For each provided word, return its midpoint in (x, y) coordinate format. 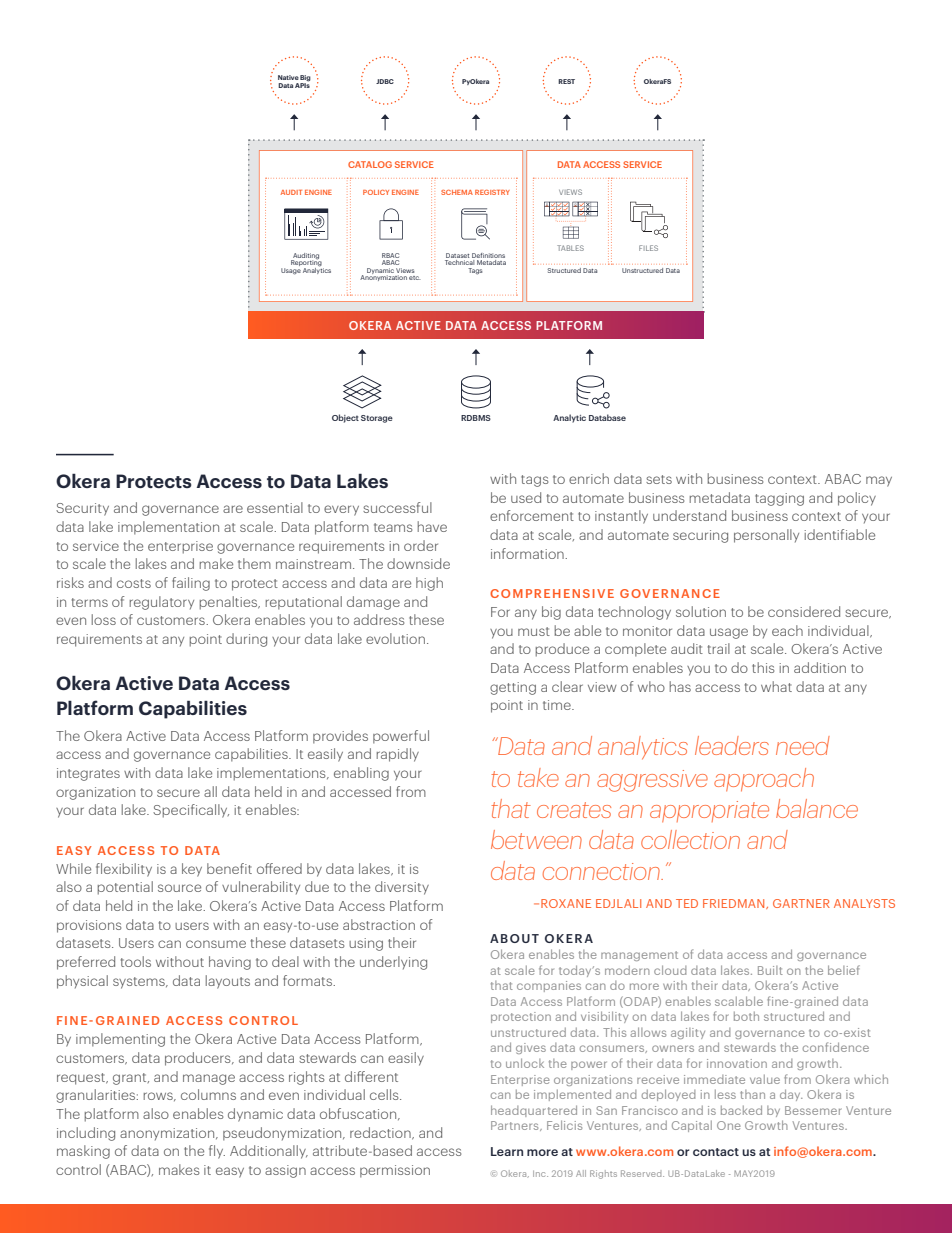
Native (288, 77)
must (534, 631)
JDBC (385, 81)
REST (566, 81)
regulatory (161, 603)
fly (217, 1152)
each (787, 630)
